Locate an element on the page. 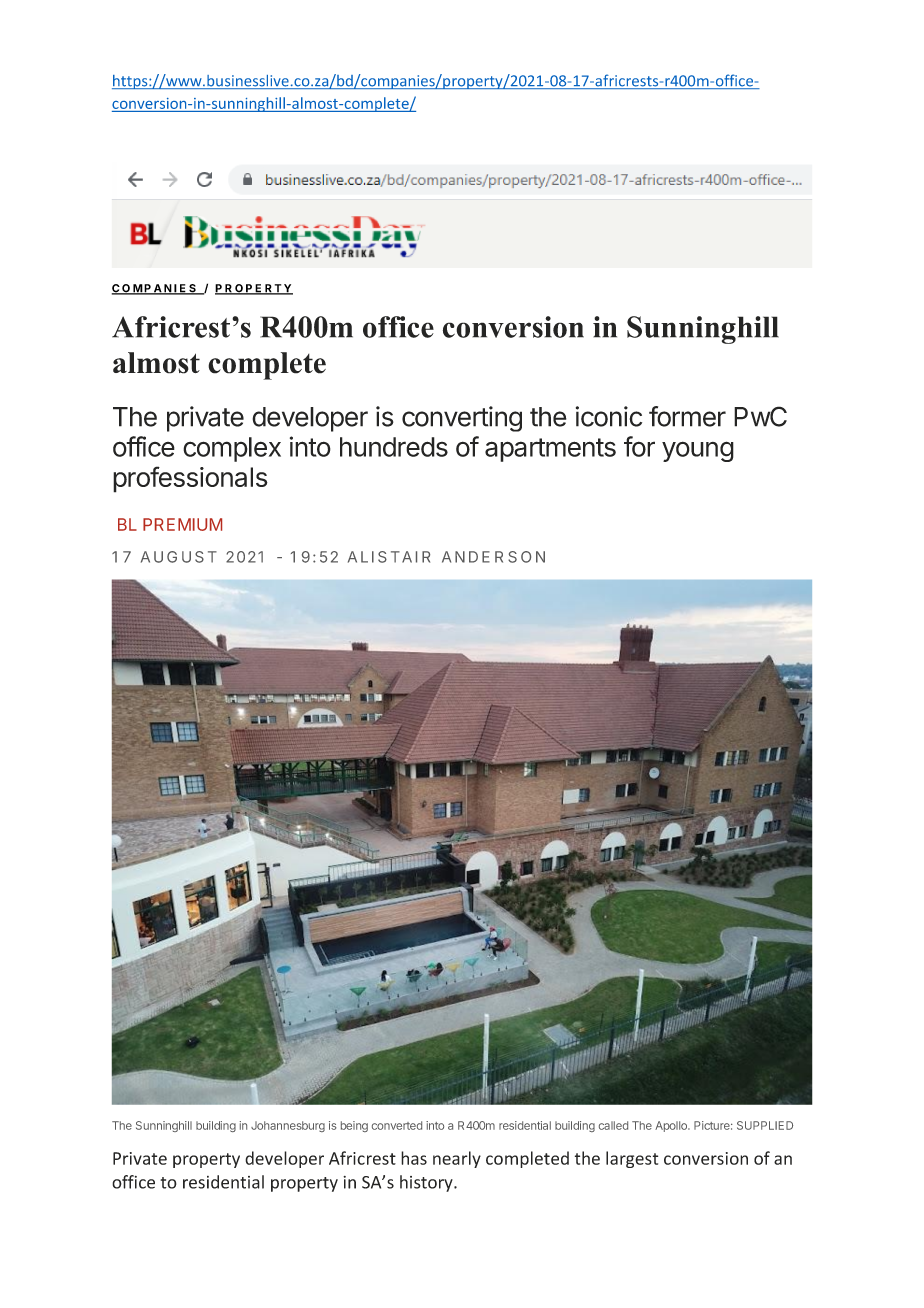 Image resolution: width=924 pixels, height=1308 pixels. Johannesburg is located at coordinates (288, 1126).
